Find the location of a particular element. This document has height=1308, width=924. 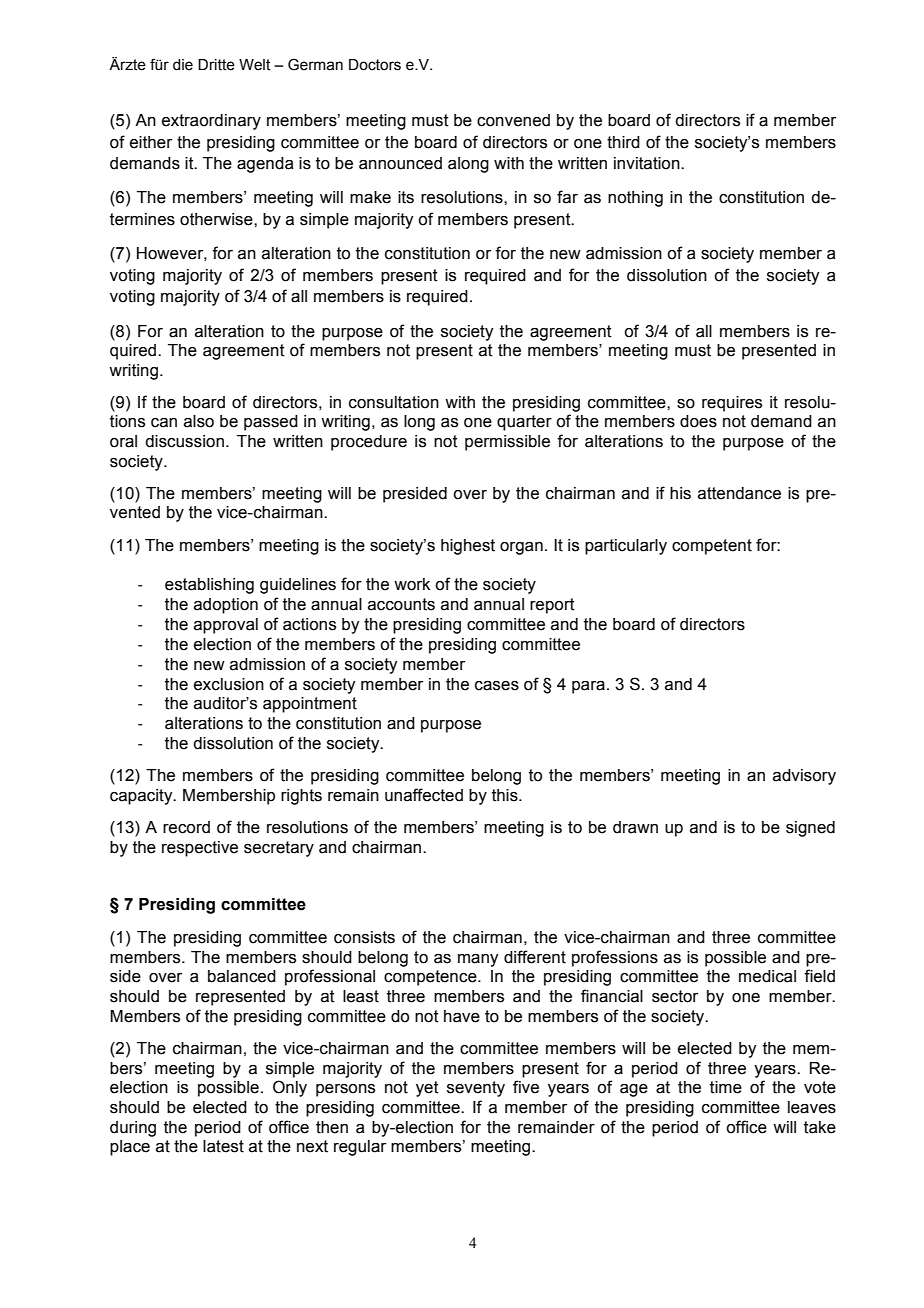

seventy is located at coordinates (476, 1089).
